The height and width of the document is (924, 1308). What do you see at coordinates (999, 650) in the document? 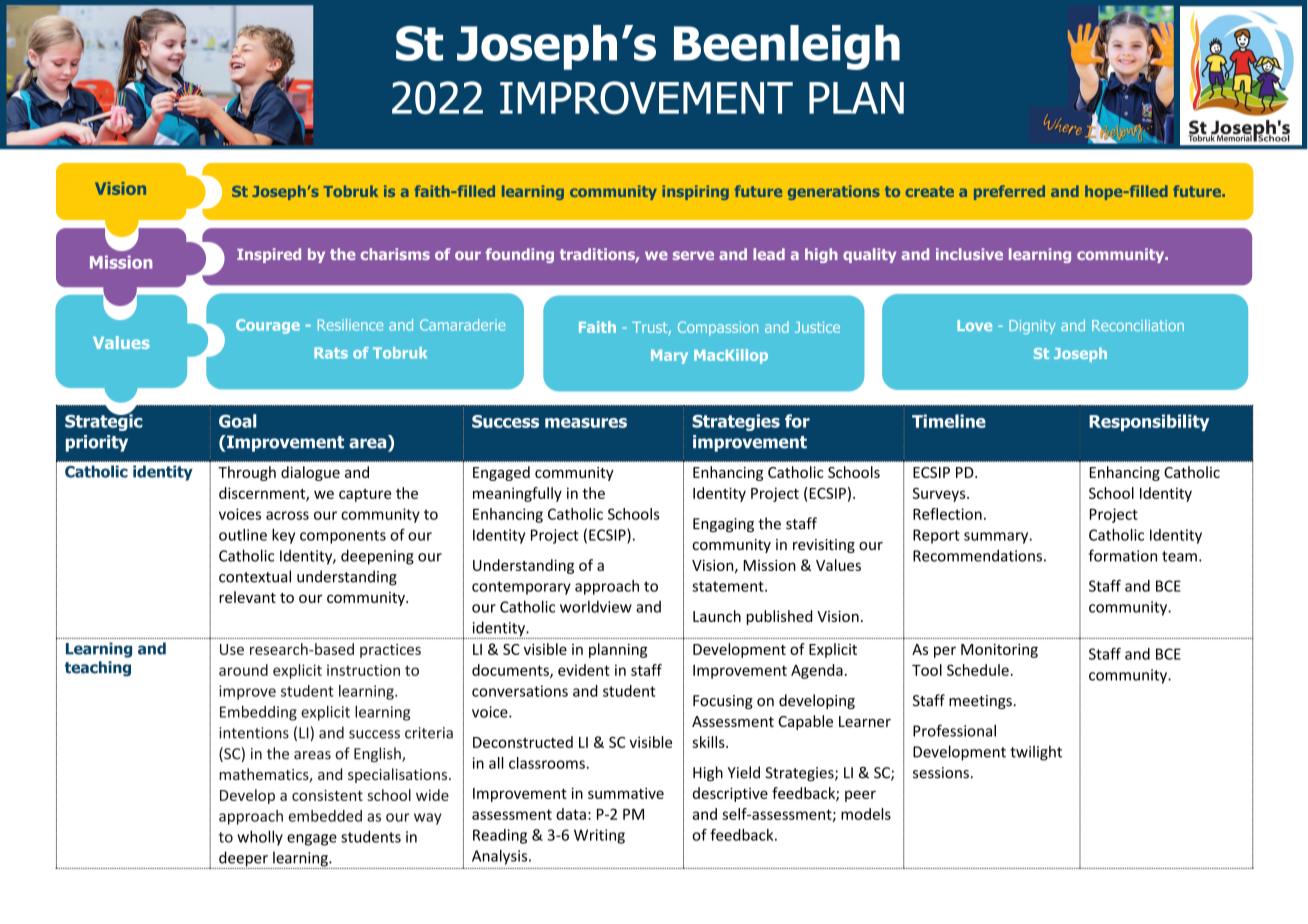
I see `Monitoring` at bounding box center [999, 650].
